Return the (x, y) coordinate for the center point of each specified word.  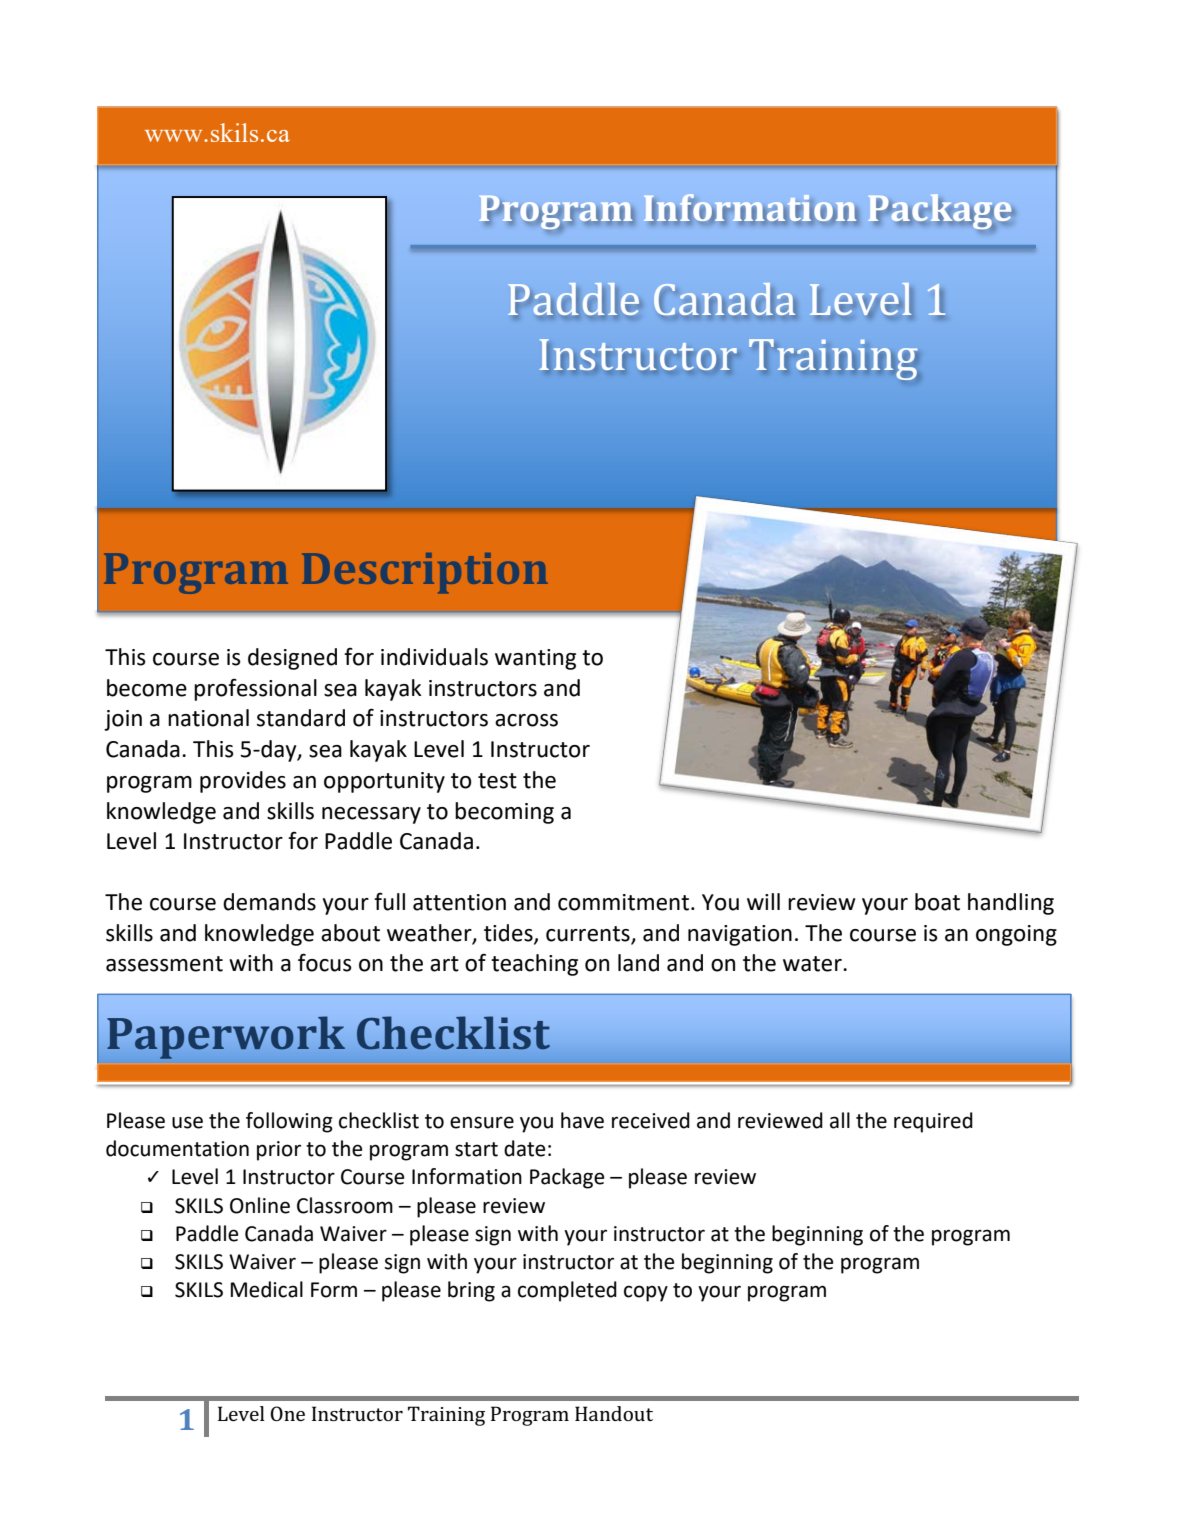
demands (269, 902)
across (526, 720)
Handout (614, 1413)
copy (646, 1293)
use (187, 1122)
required (933, 1122)
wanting (535, 659)
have (582, 1120)
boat (937, 902)
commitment (625, 902)
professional (255, 689)
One (287, 1413)
